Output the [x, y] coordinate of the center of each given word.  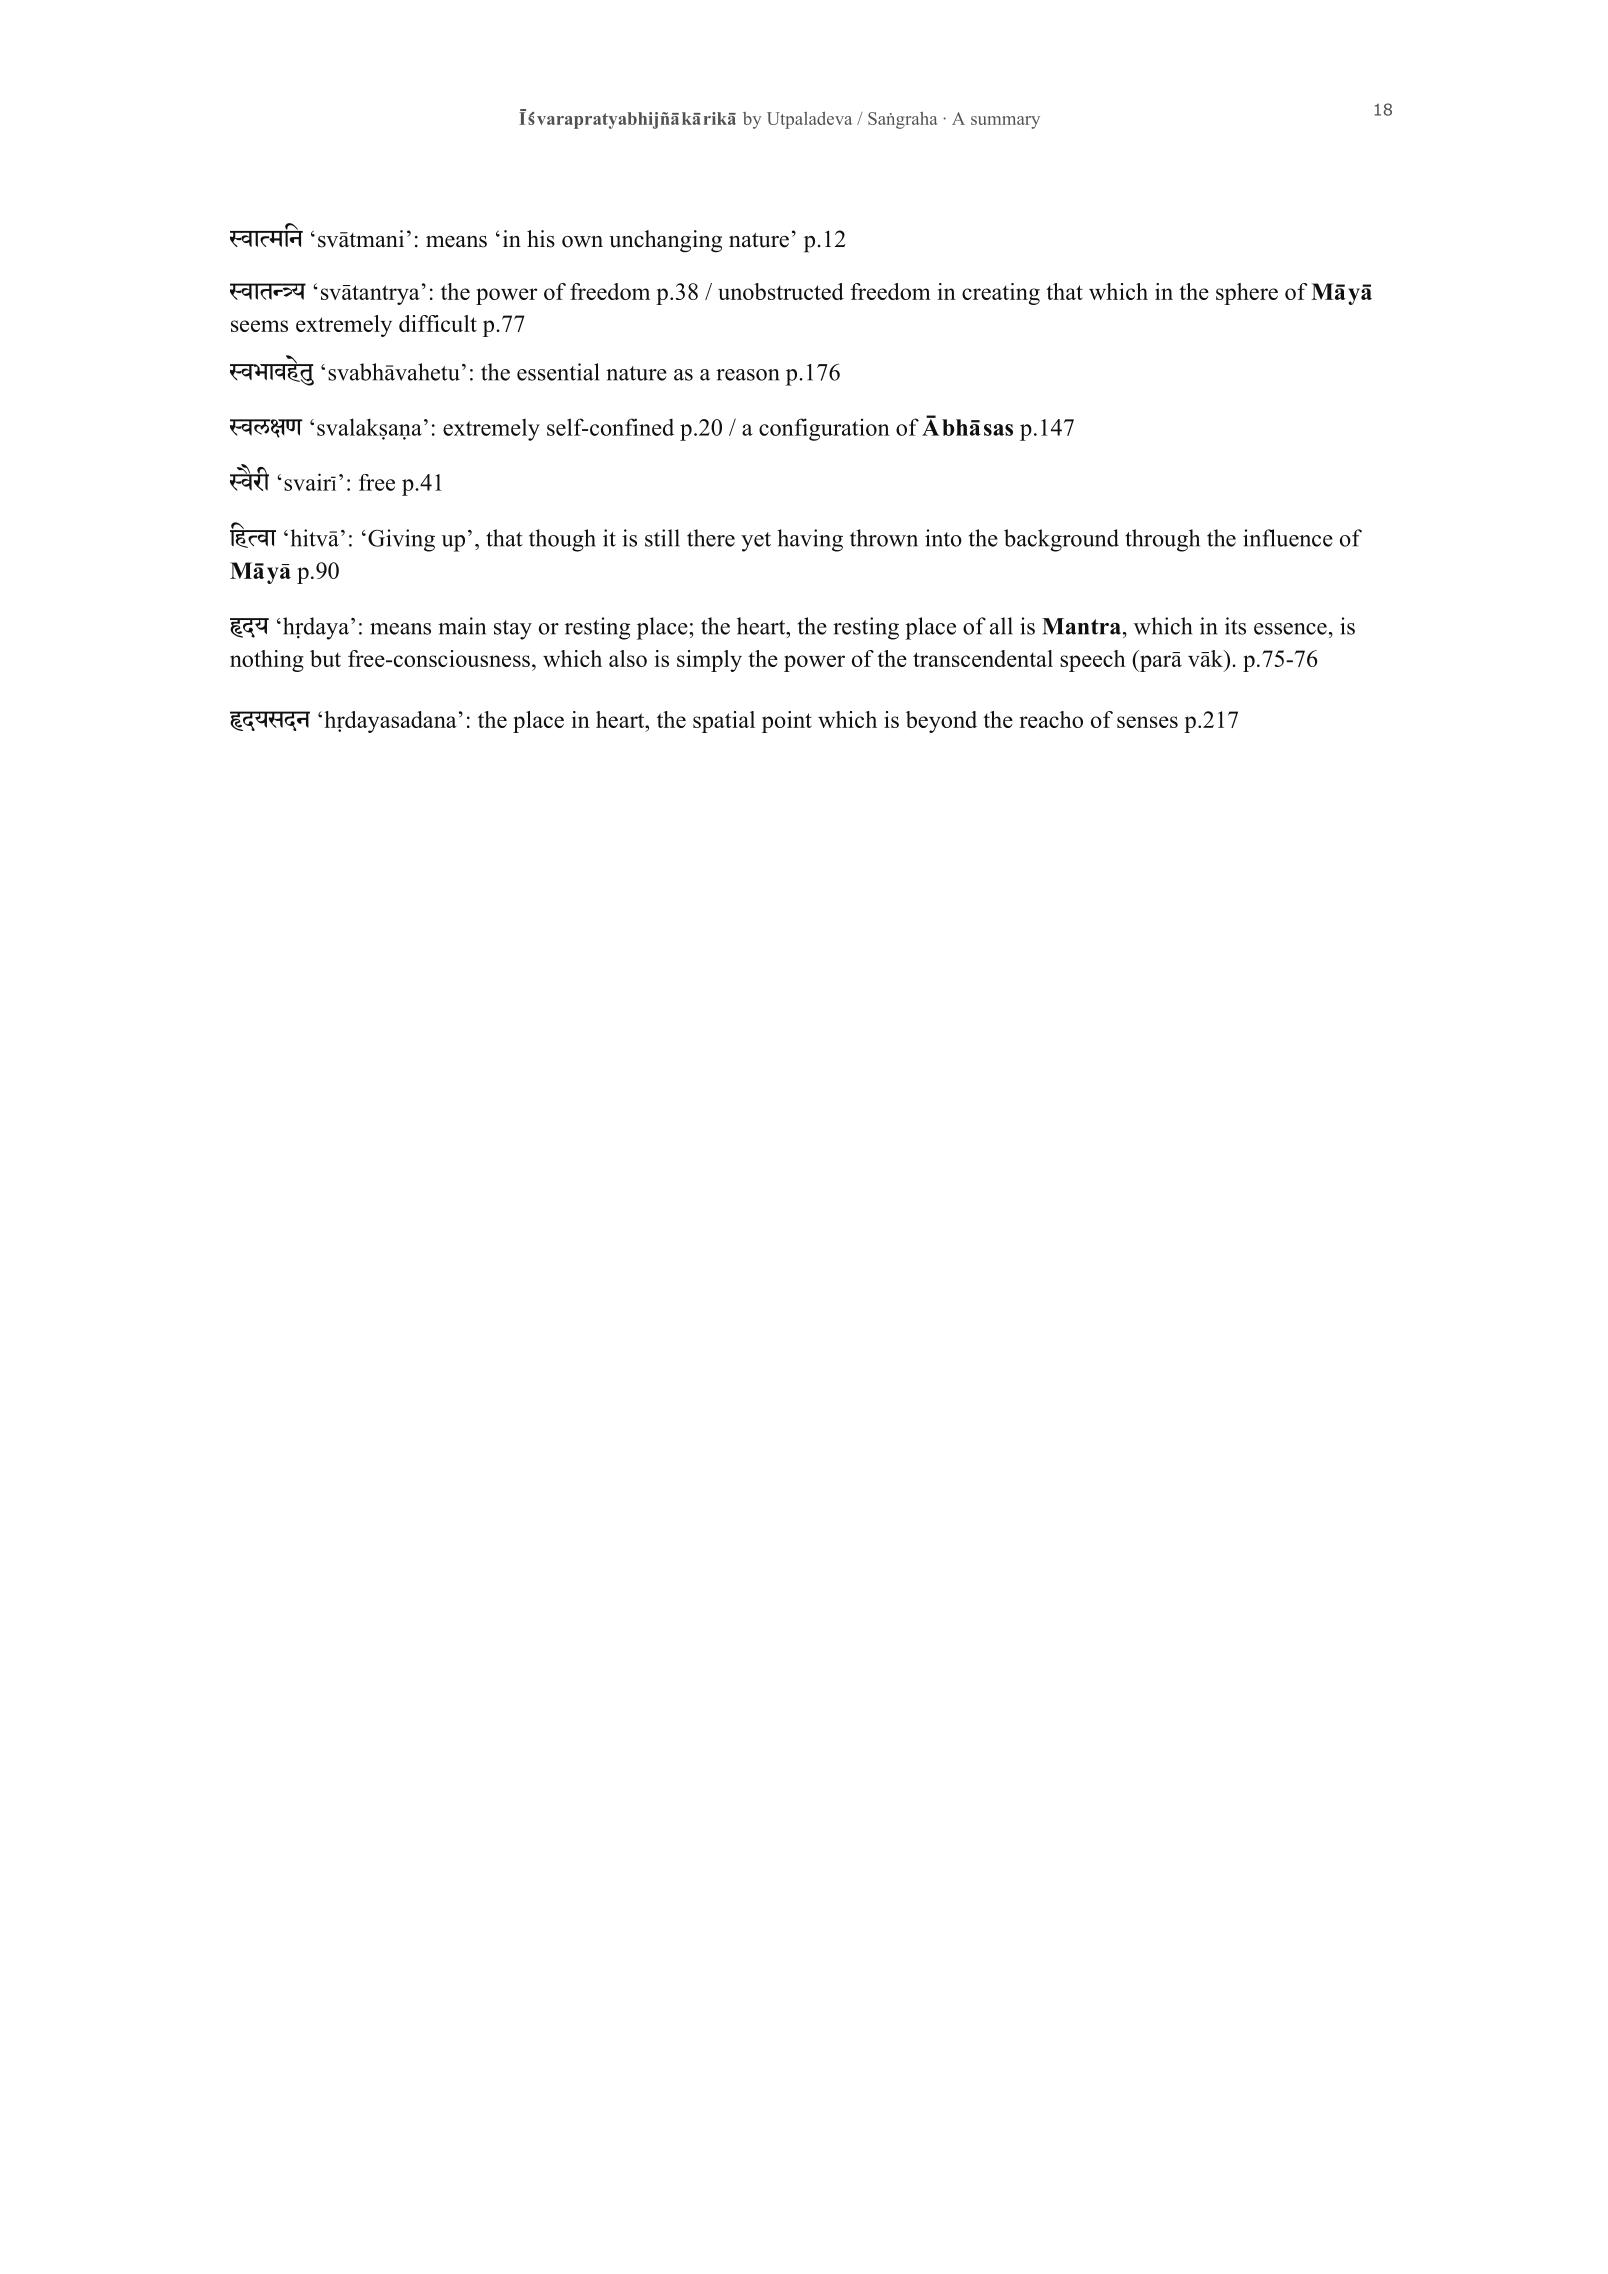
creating [1001, 294]
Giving [401, 540]
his [541, 239]
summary [1005, 122]
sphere [1247, 294]
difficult [438, 323]
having [810, 540]
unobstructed [781, 291]
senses [1147, 722]
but [325, 658]
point [787, 722]
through [1162, 540]
